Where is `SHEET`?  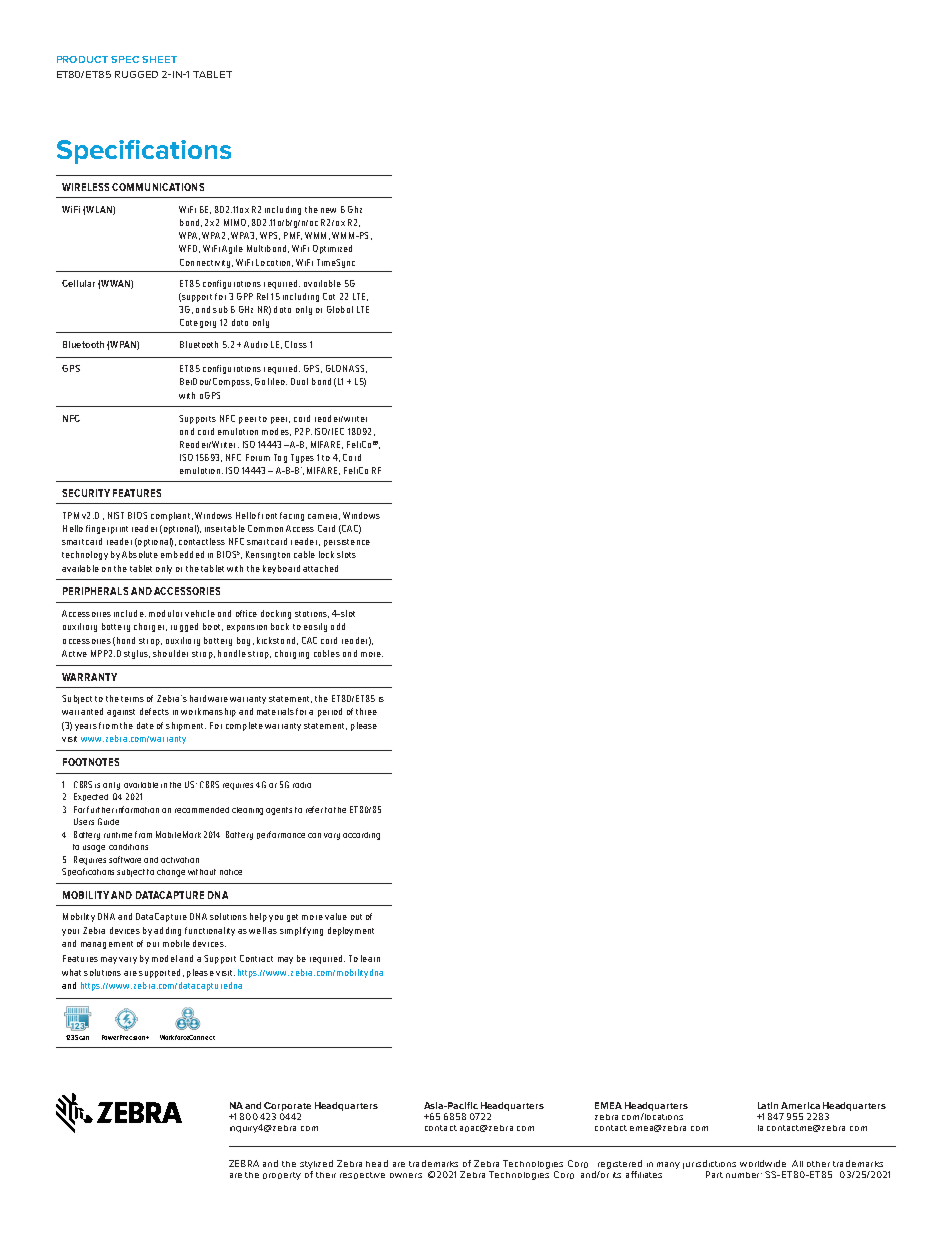
SHEET is located at coordinates (159, 59).
